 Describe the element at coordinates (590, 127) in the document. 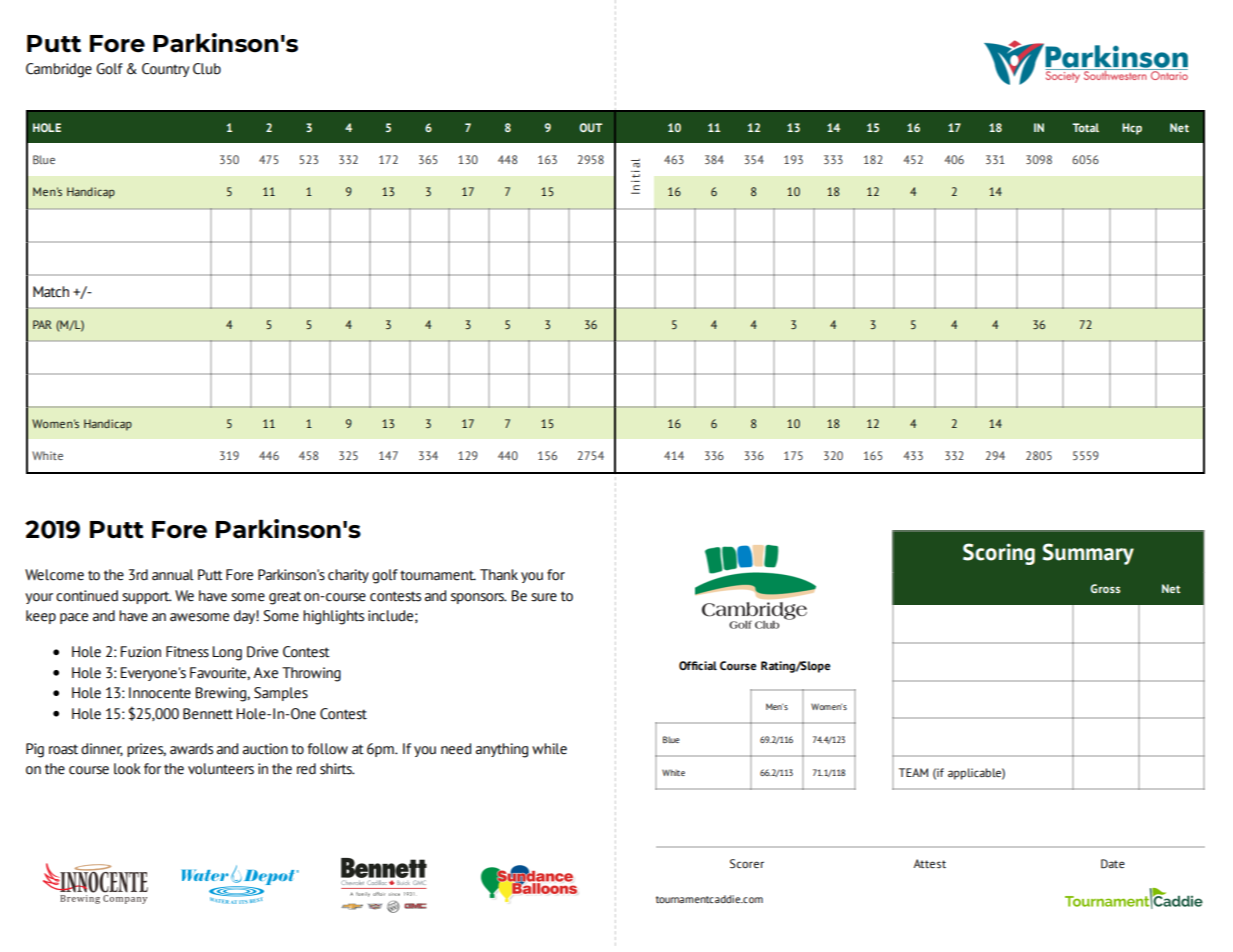

I see `OUT` at that location.
